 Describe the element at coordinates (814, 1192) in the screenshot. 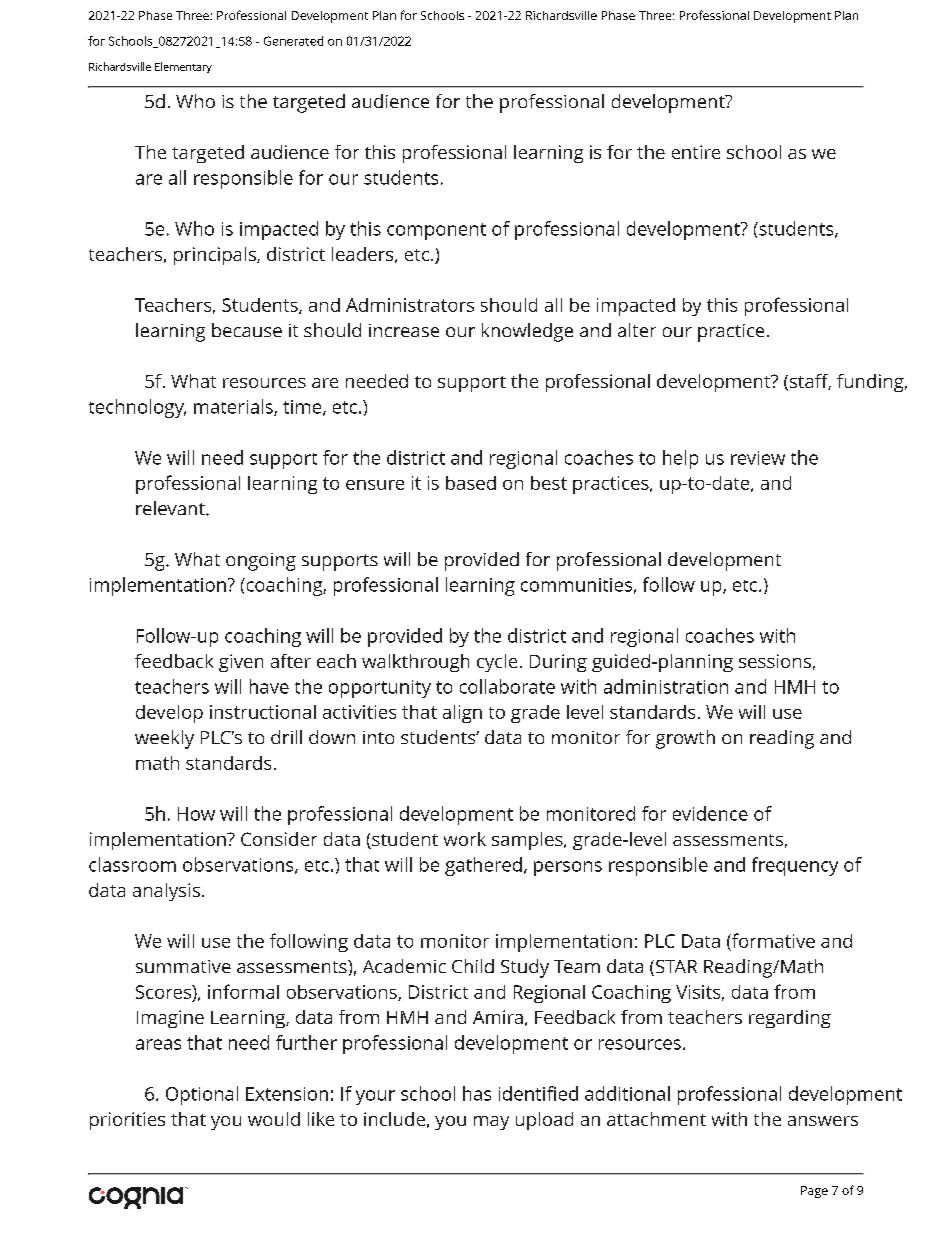

I see `Page` at that location.
